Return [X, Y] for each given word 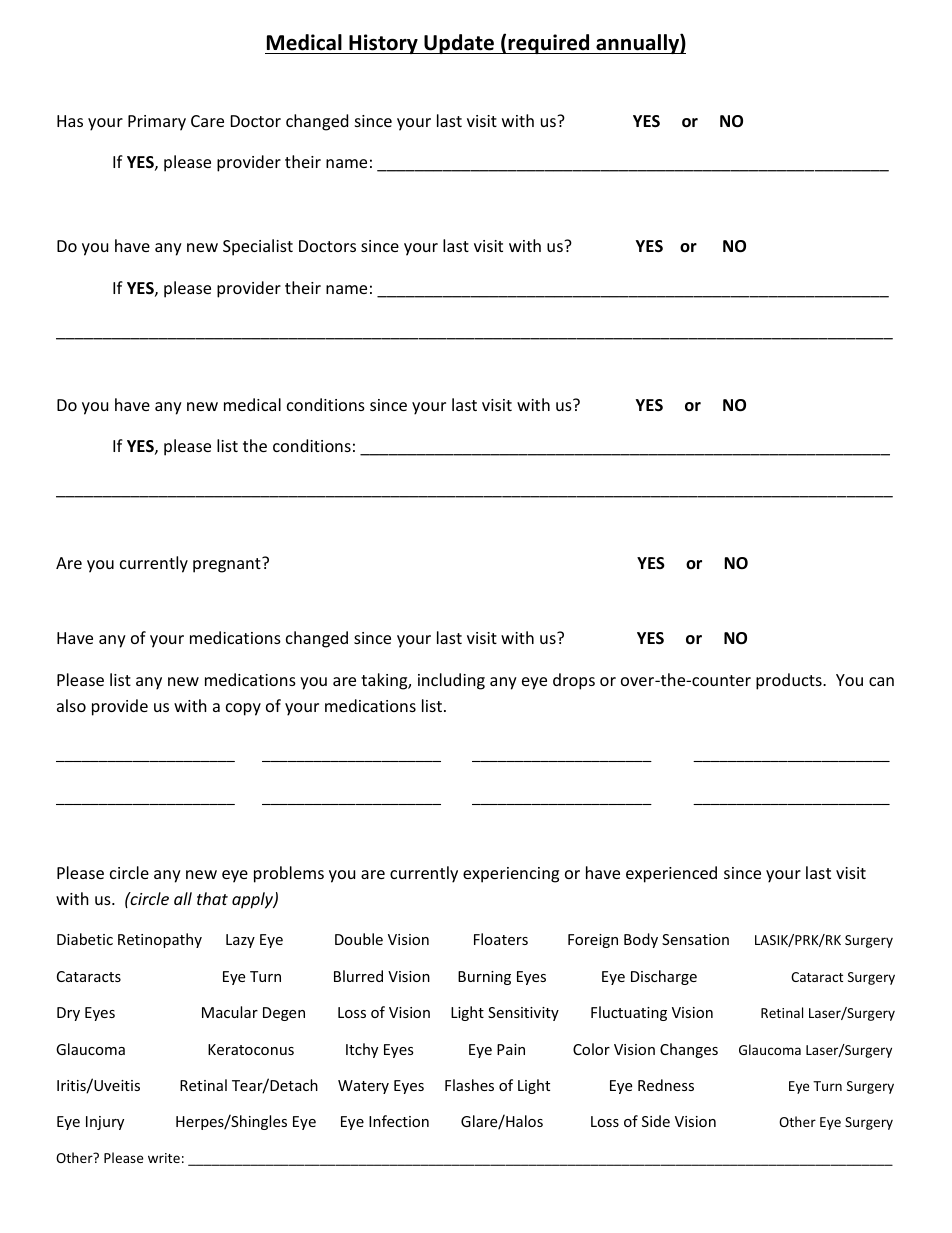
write [164, 1158]
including [451, 681]
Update [459, 44]
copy [243, 709]
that [212, 898]
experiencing [511, 875]
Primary [157, 123]
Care [207, 121]
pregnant [228, 565]
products [790, 681]
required [549, 44]
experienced [671, 874]
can [881, 681]
